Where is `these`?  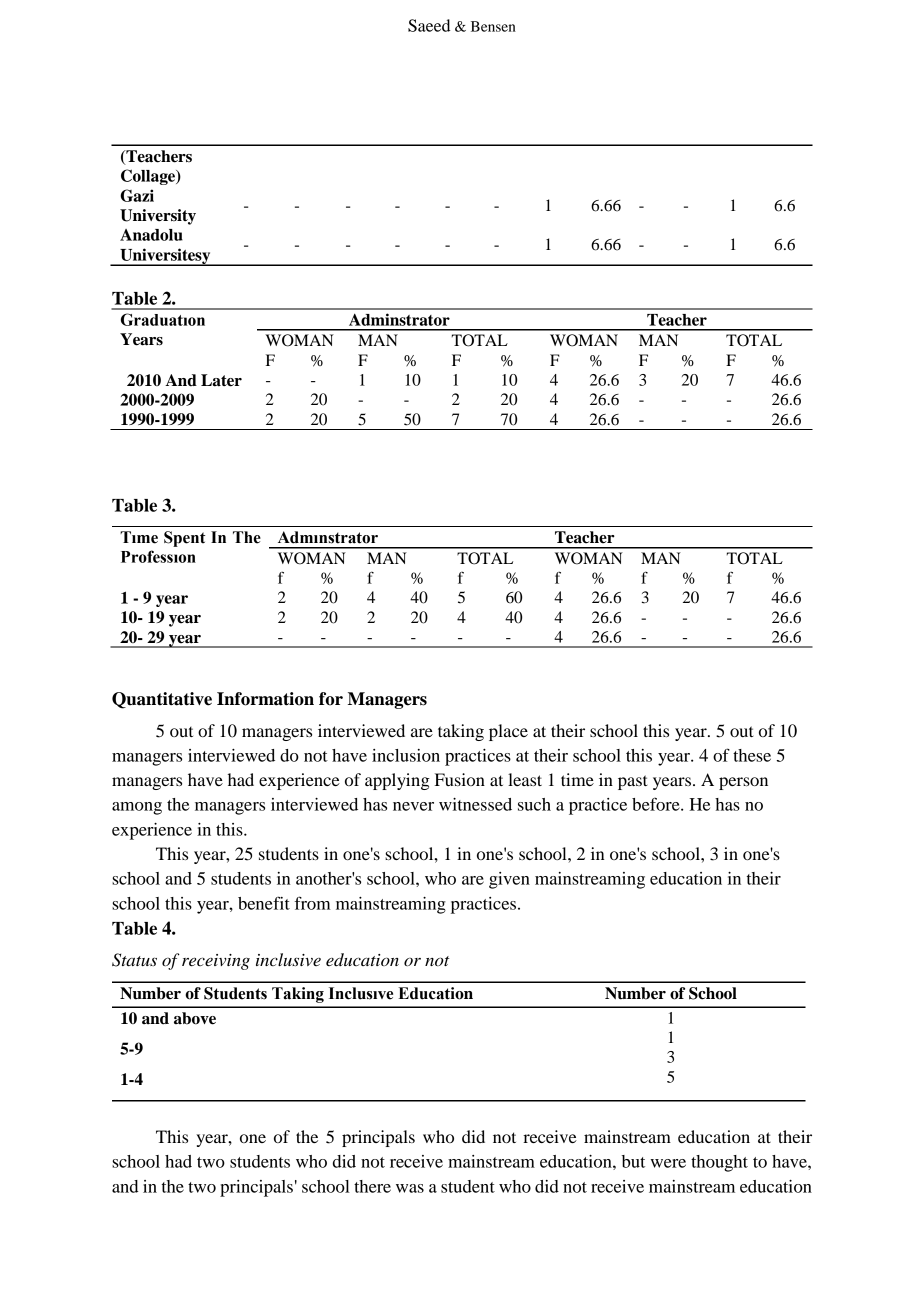
these is located at coordinates (752, 755).
